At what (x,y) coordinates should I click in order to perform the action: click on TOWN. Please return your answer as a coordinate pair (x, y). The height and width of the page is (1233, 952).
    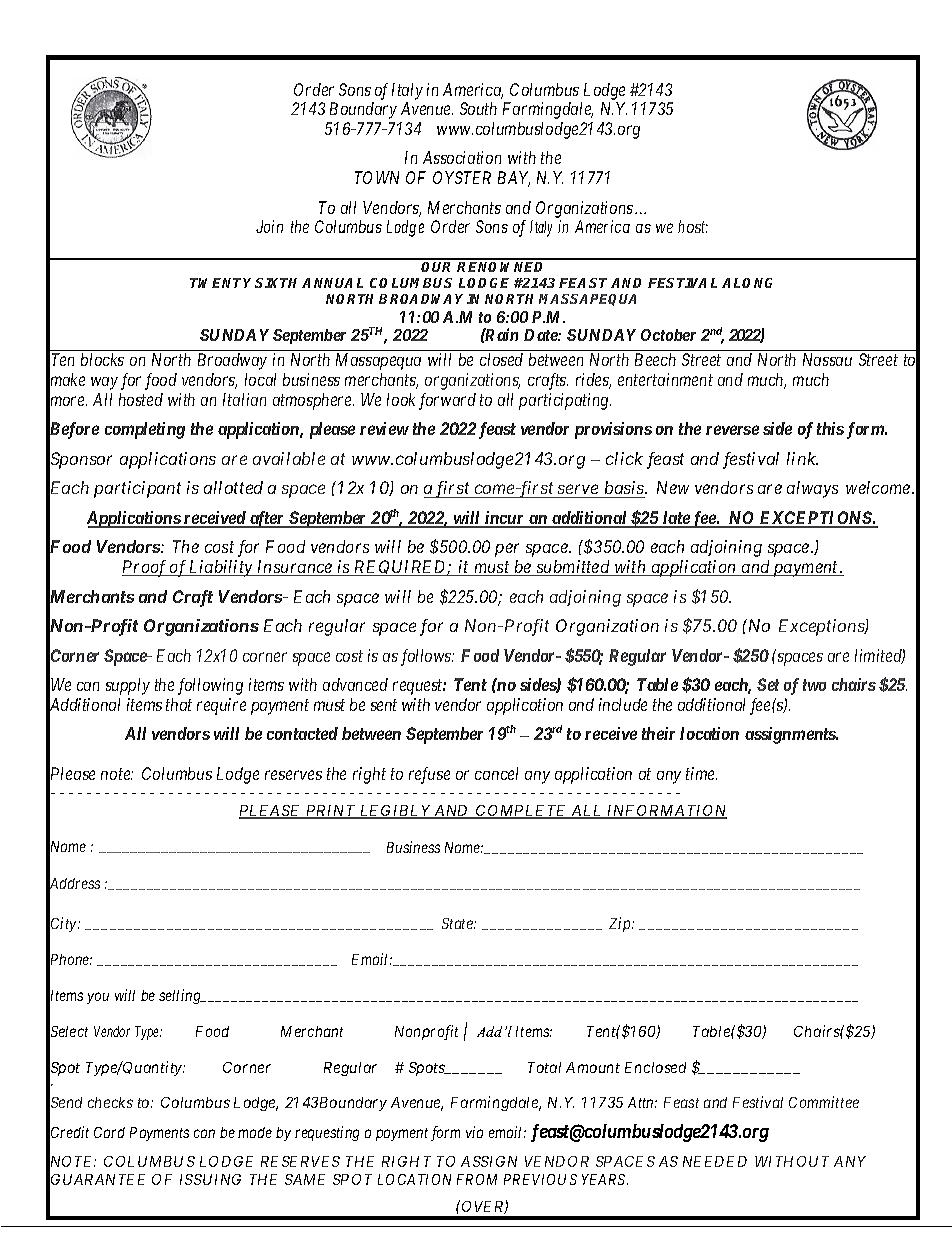
    Looking at the image, I should click on (377, 177).
